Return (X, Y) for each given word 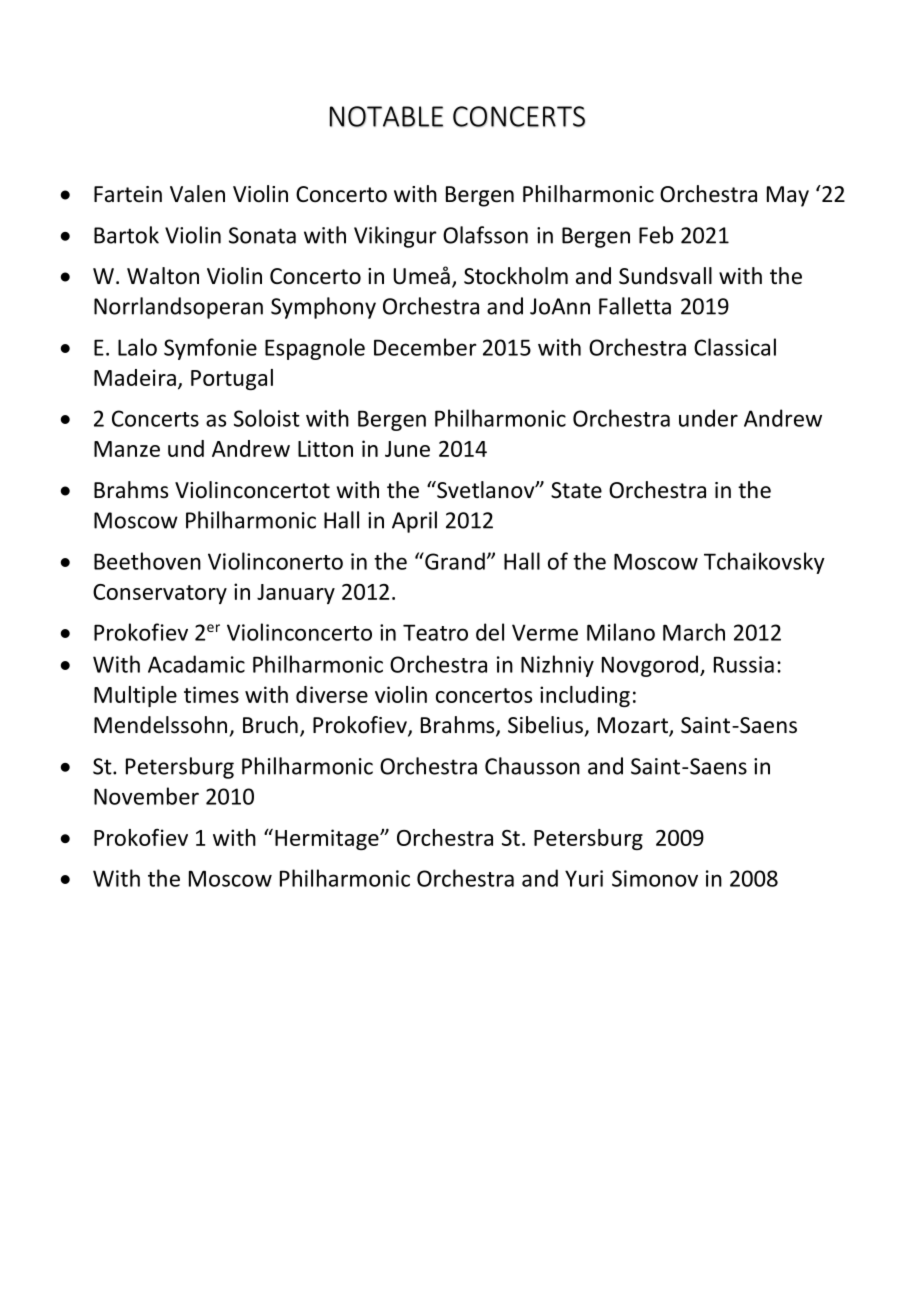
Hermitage (328, 839)
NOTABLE (386, 116)
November (146, 796)
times (211, 694)
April (414, 522)
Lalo (137, 347)
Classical (735, 347)
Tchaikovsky (764, 563)
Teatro (435, 632)
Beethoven (147, 561)
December (425, 347)
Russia (744, 664)
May (788, 196)
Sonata (262, 235)
